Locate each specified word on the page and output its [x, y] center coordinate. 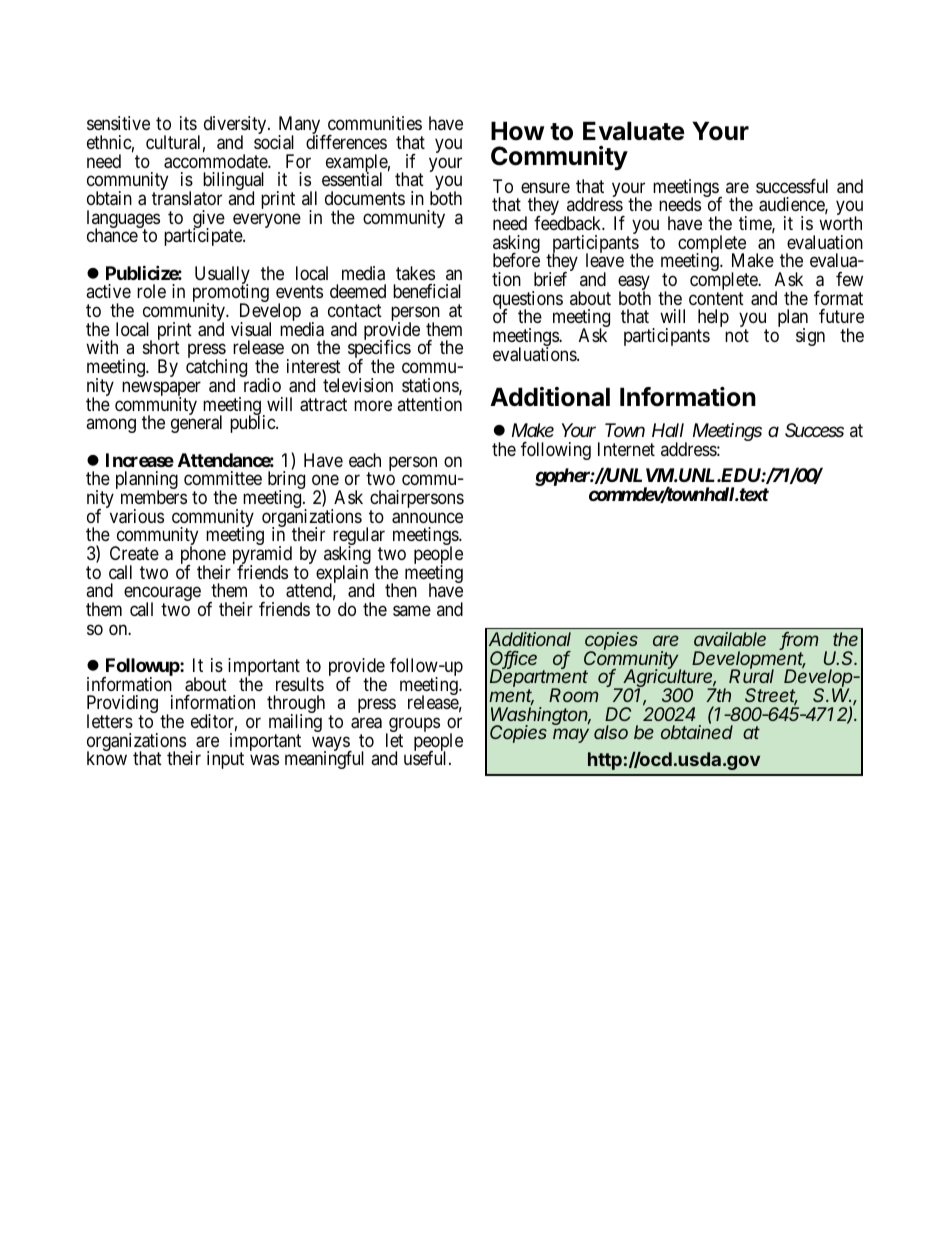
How [518, 131]
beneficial [427, 291]
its [188, 123]
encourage [162, 595]
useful [427, 758]
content [716, 298]
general [196, 423]
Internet [626, 449]
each [365, 460]
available [730, 639]
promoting [231, 294]
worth [840, 223]
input [225, 760]
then [401, 590]
